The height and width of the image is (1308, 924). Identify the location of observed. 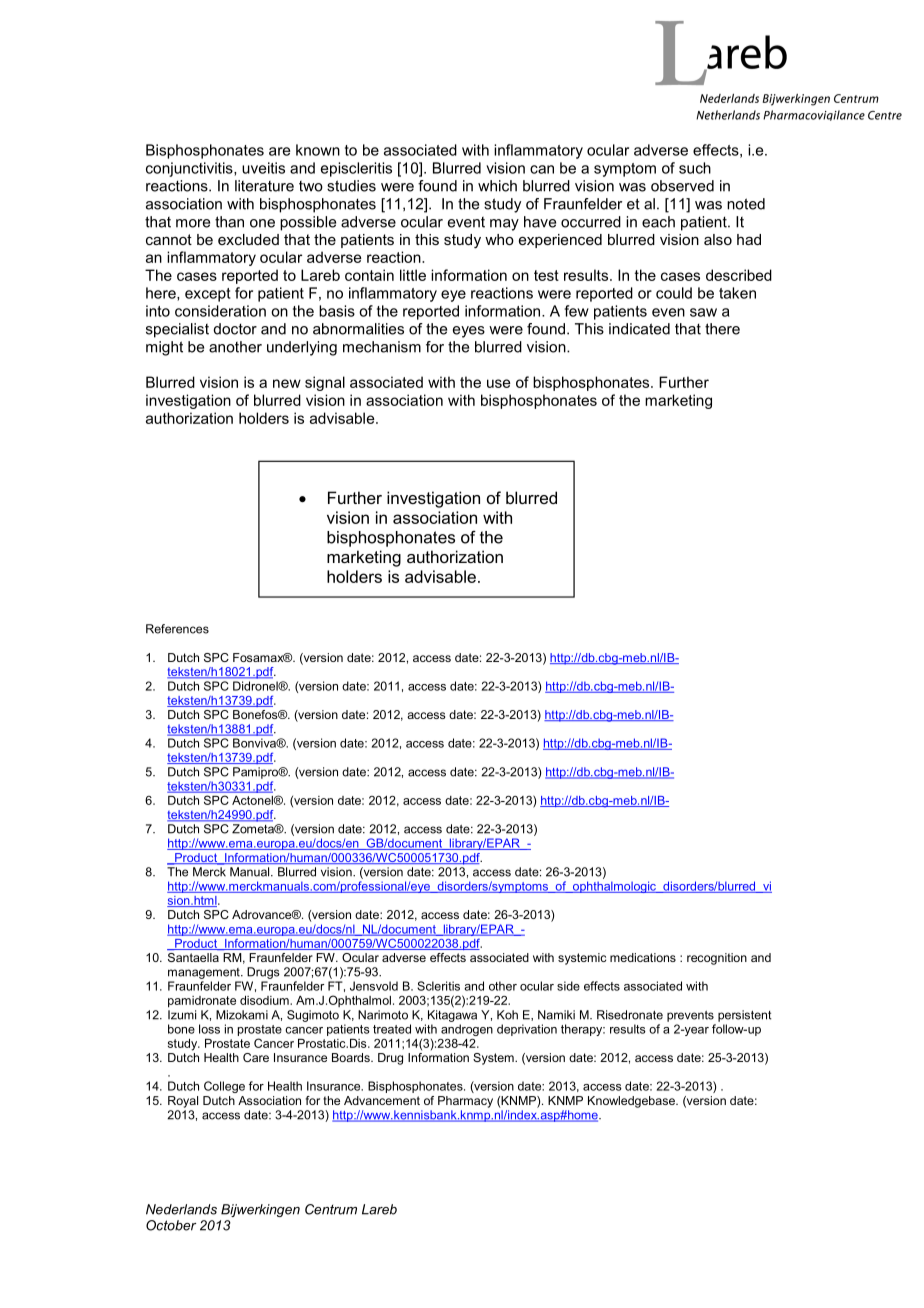
(682, 186).
